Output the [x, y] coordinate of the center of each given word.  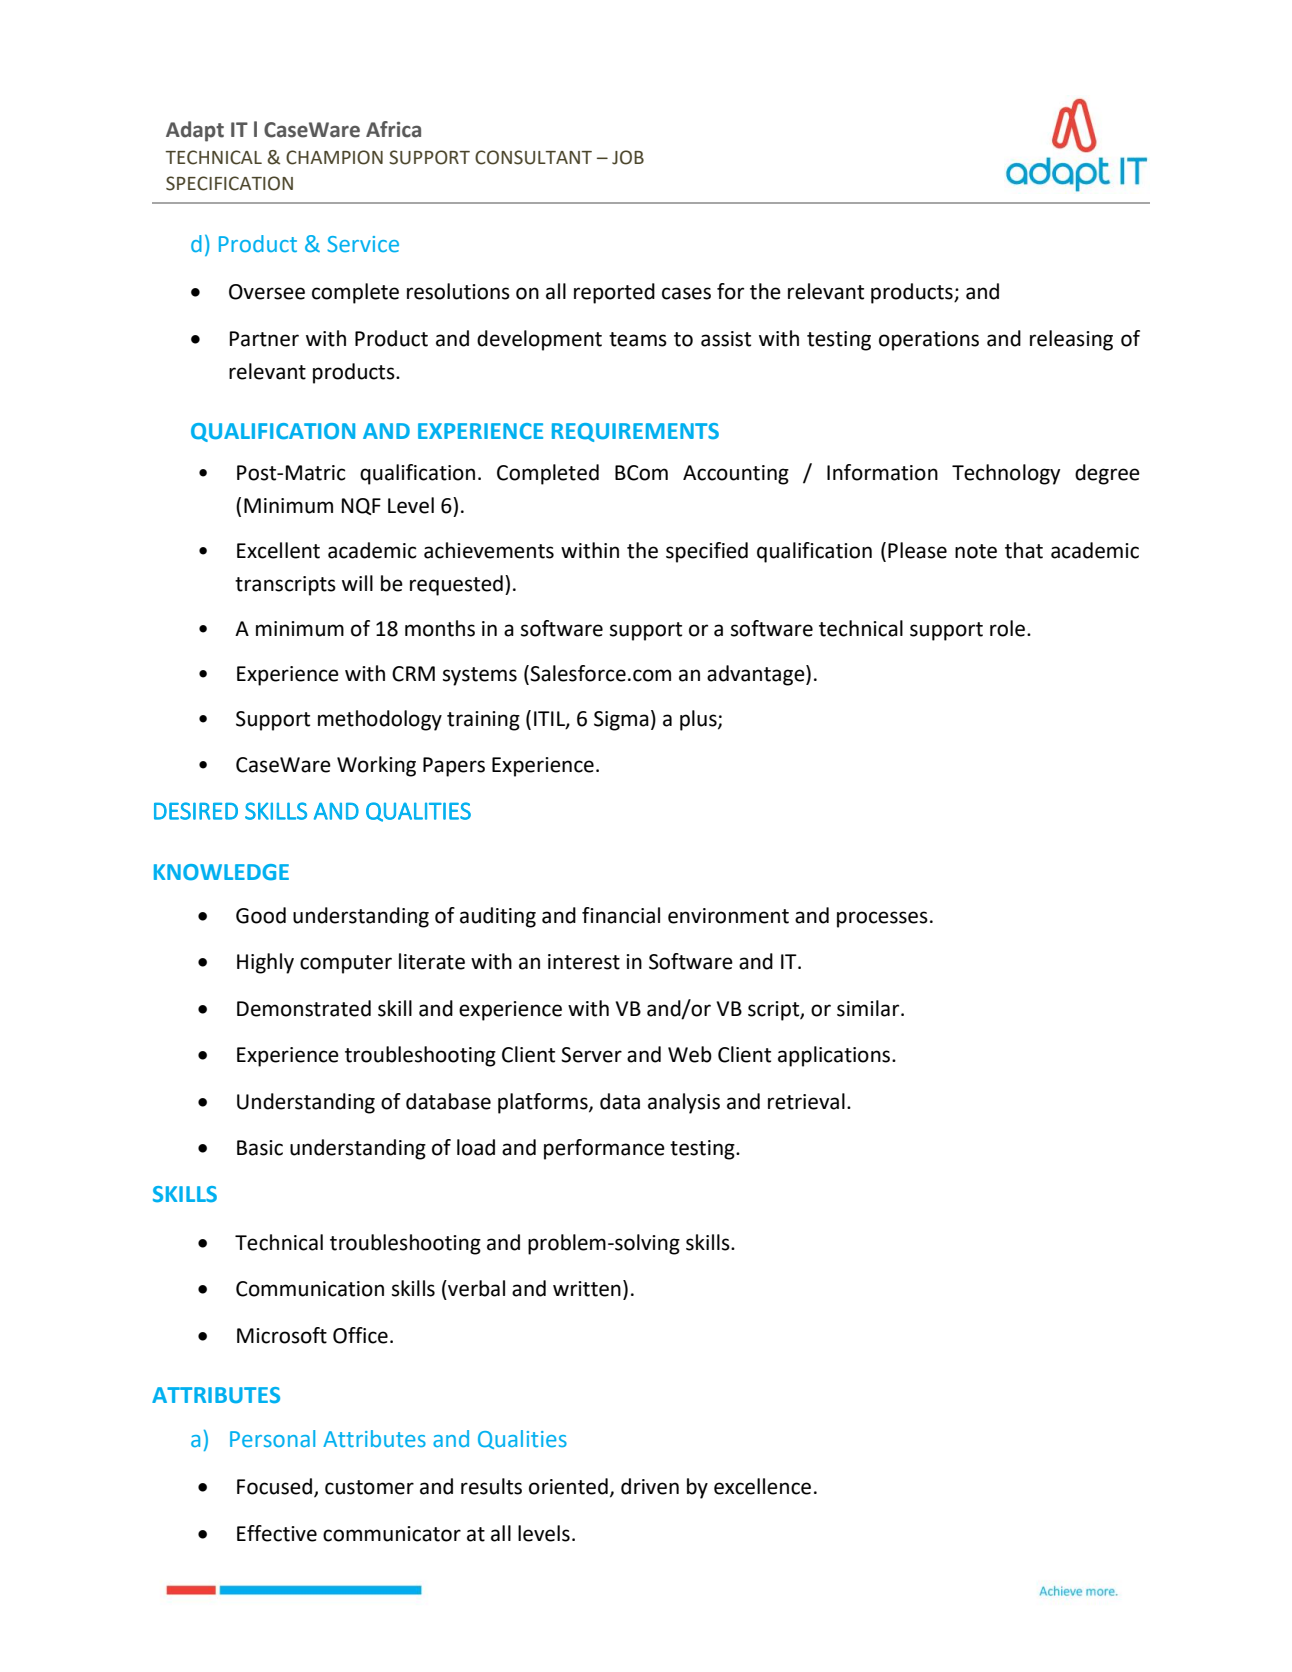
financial [621, 915]
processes [882, 919]
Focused [274, 1486]
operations [929, 341]
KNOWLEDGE [221, 872]
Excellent [278, 550]
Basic [260, 1148]
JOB [628, 157]
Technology [1006, 474]
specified [707, 552]
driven [650, 1486]
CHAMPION [334, 157]
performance [604, 1149]
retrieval [806, 1101]
